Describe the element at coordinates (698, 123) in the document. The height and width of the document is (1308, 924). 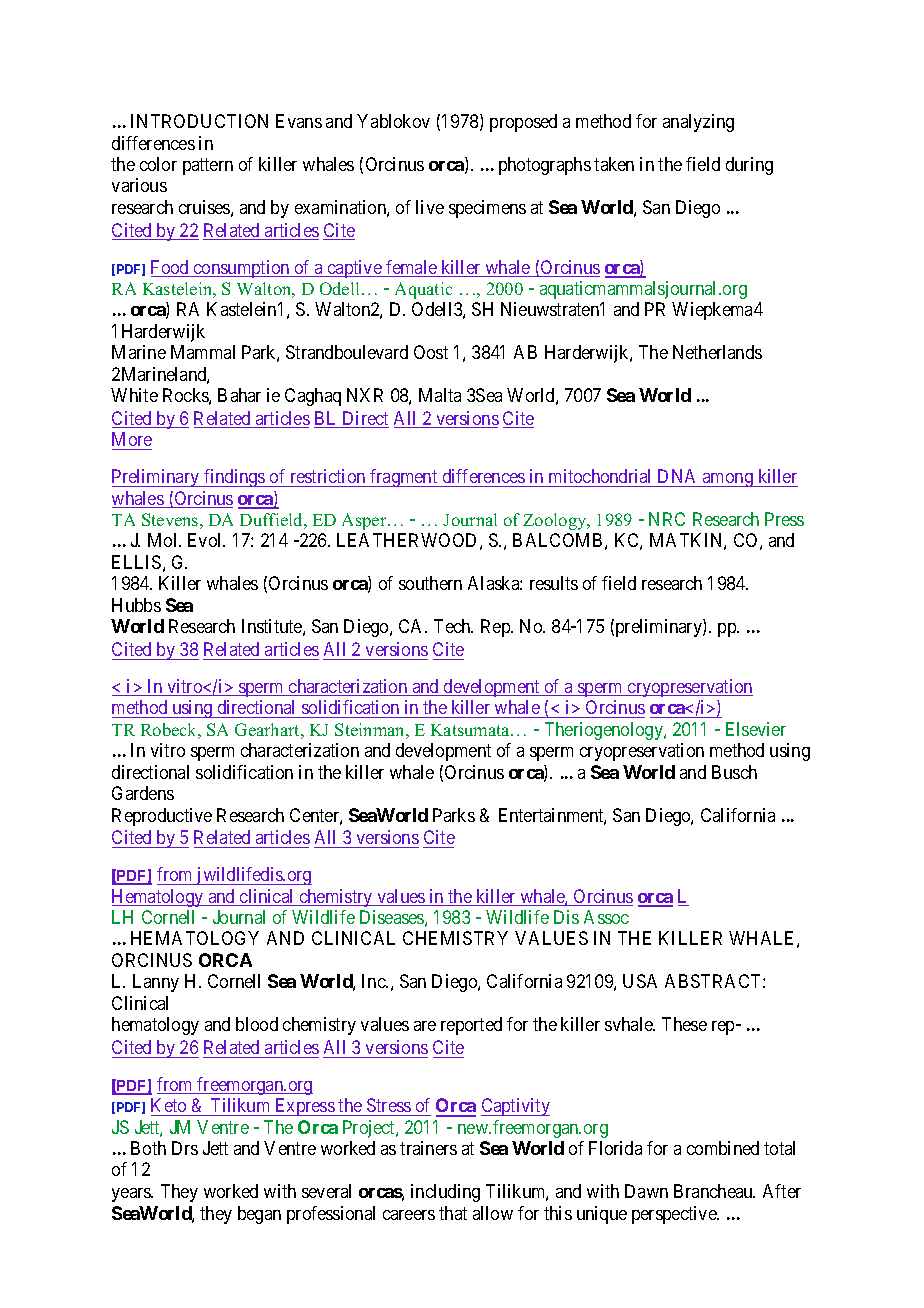
I see `analyzing` at that location.
